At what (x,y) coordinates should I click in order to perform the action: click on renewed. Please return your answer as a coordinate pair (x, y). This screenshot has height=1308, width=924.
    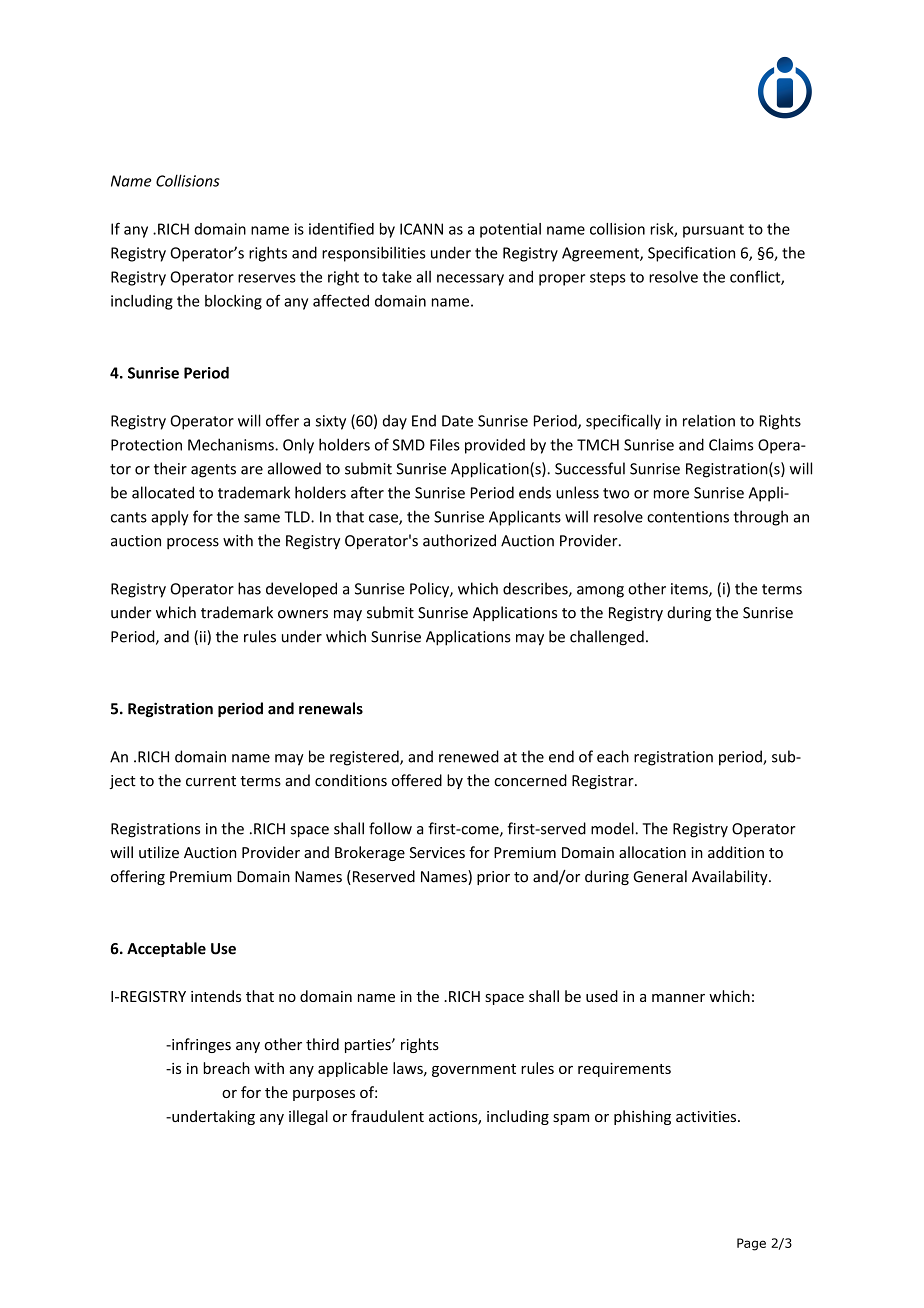
    Looking at the image, I should click on (469, 756).
